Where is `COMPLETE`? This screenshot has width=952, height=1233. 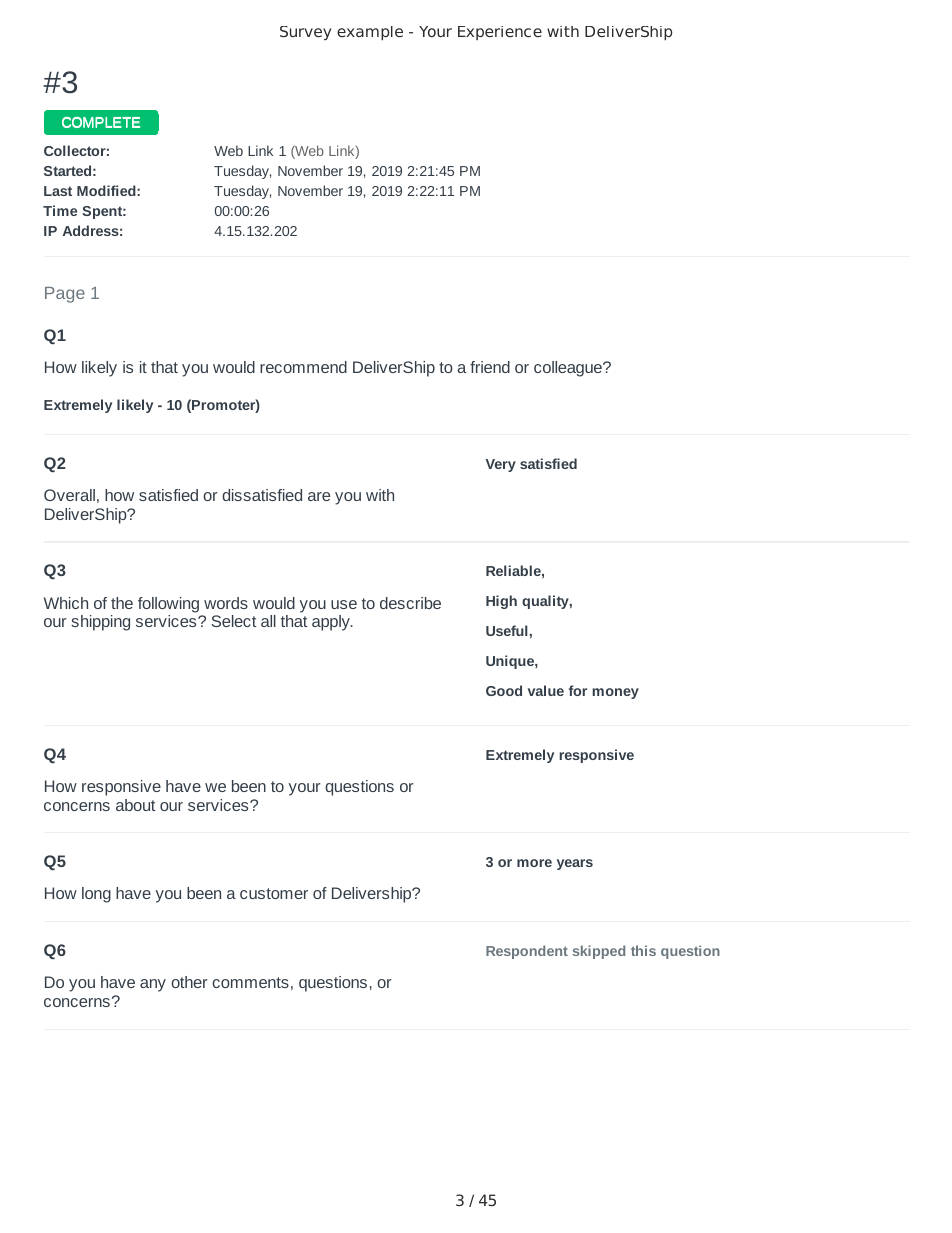 COMPLETE is located at coordinates (101, 122).
